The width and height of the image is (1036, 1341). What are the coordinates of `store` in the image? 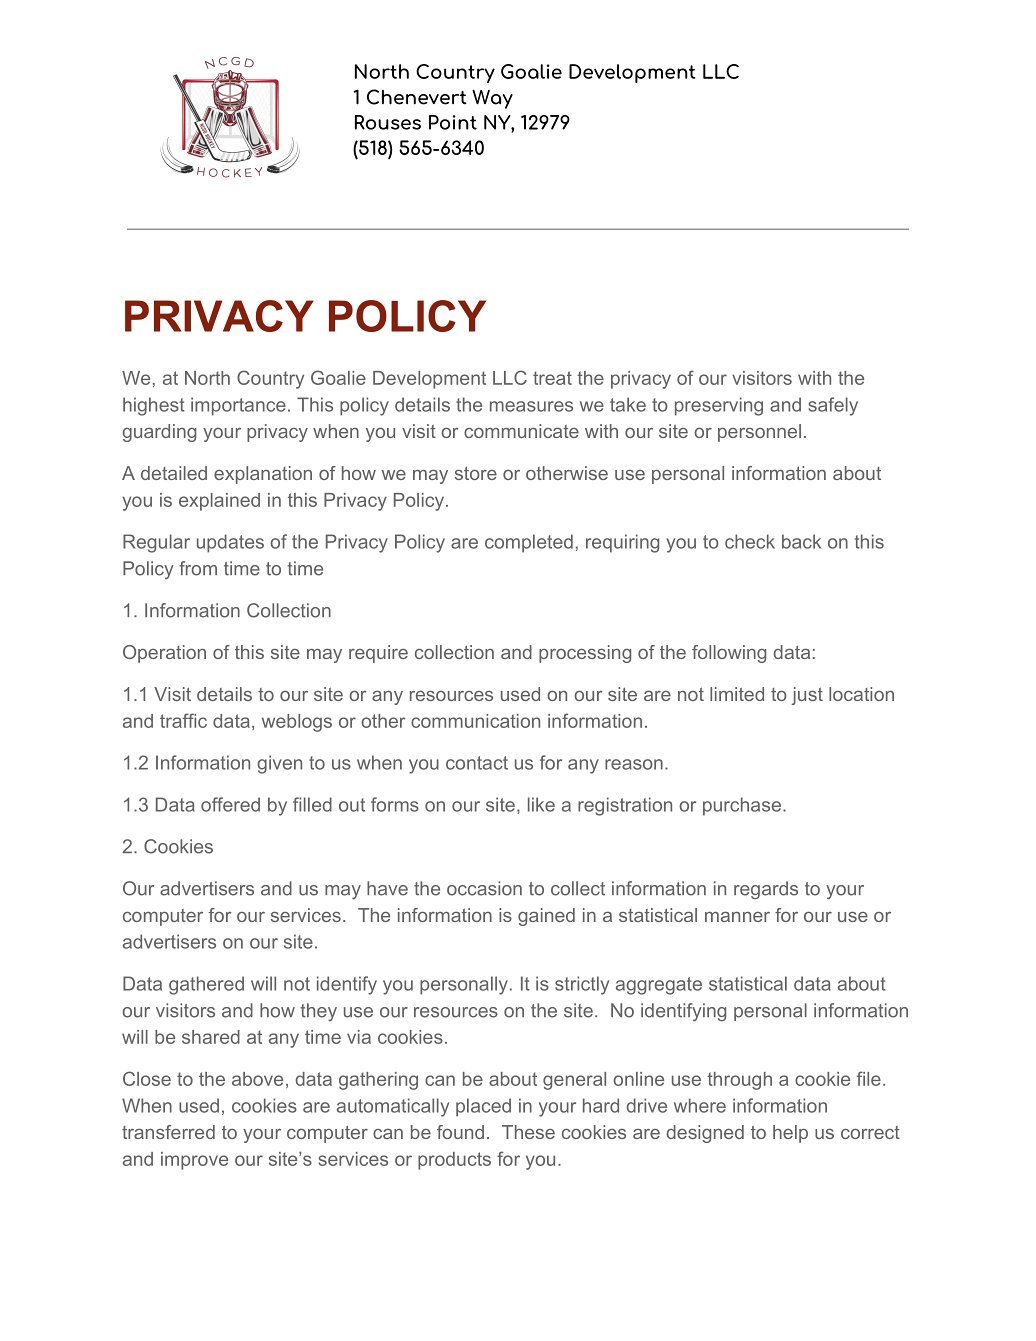 It's located at (476, 473).
